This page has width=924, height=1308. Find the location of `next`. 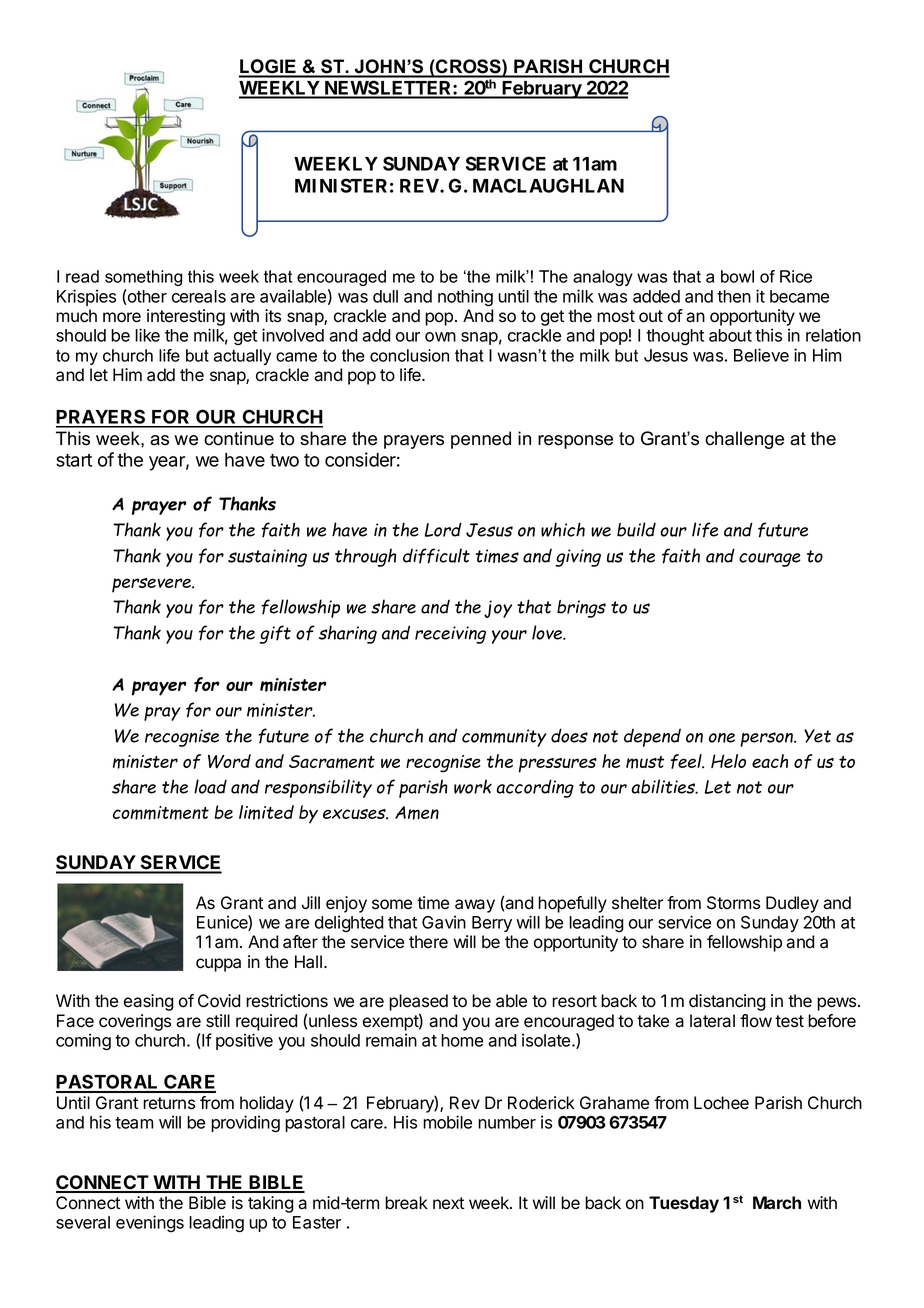

next is located at coordinates (448, 1203).
